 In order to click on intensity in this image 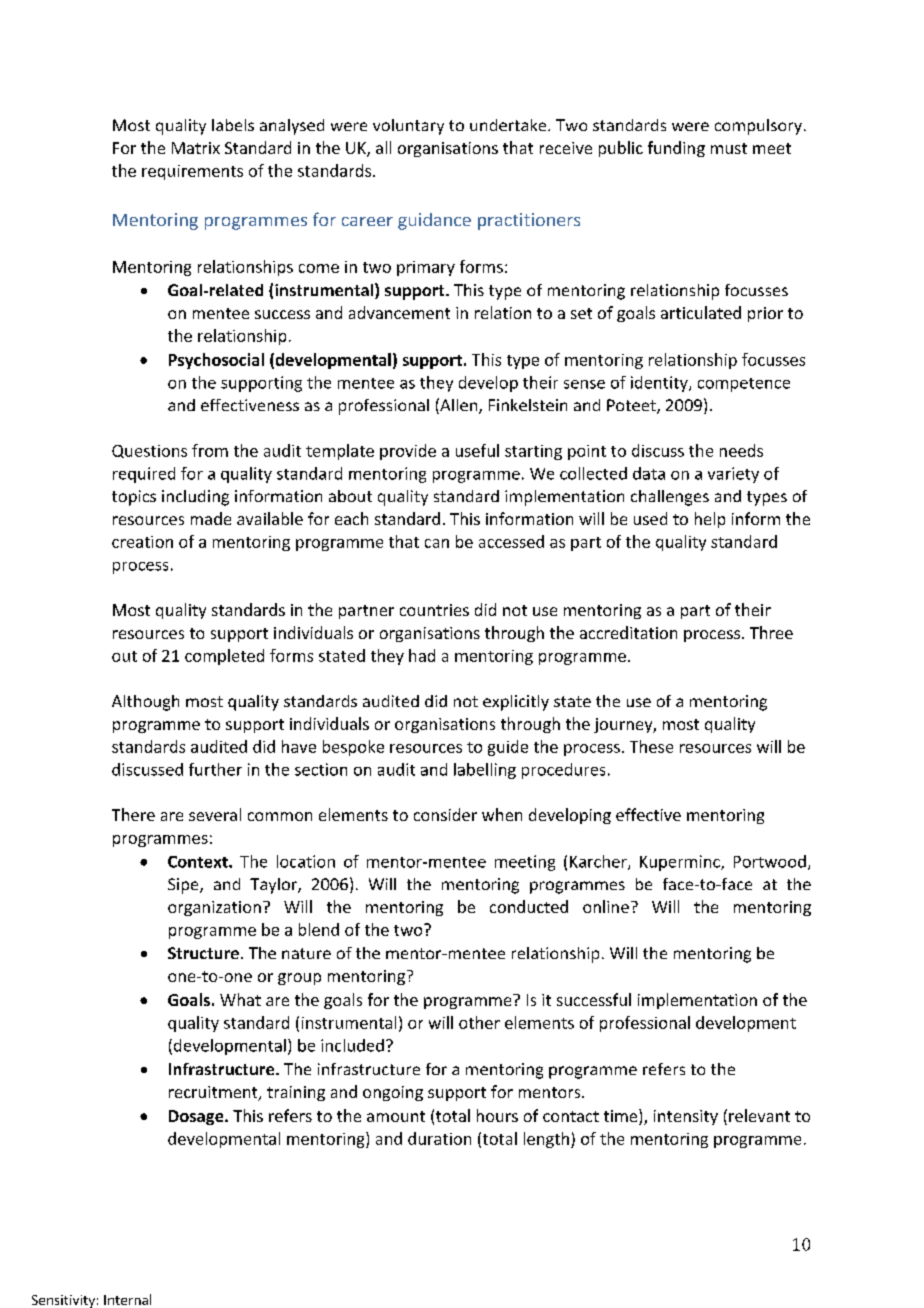, I will do `click(686, 1117)`.
